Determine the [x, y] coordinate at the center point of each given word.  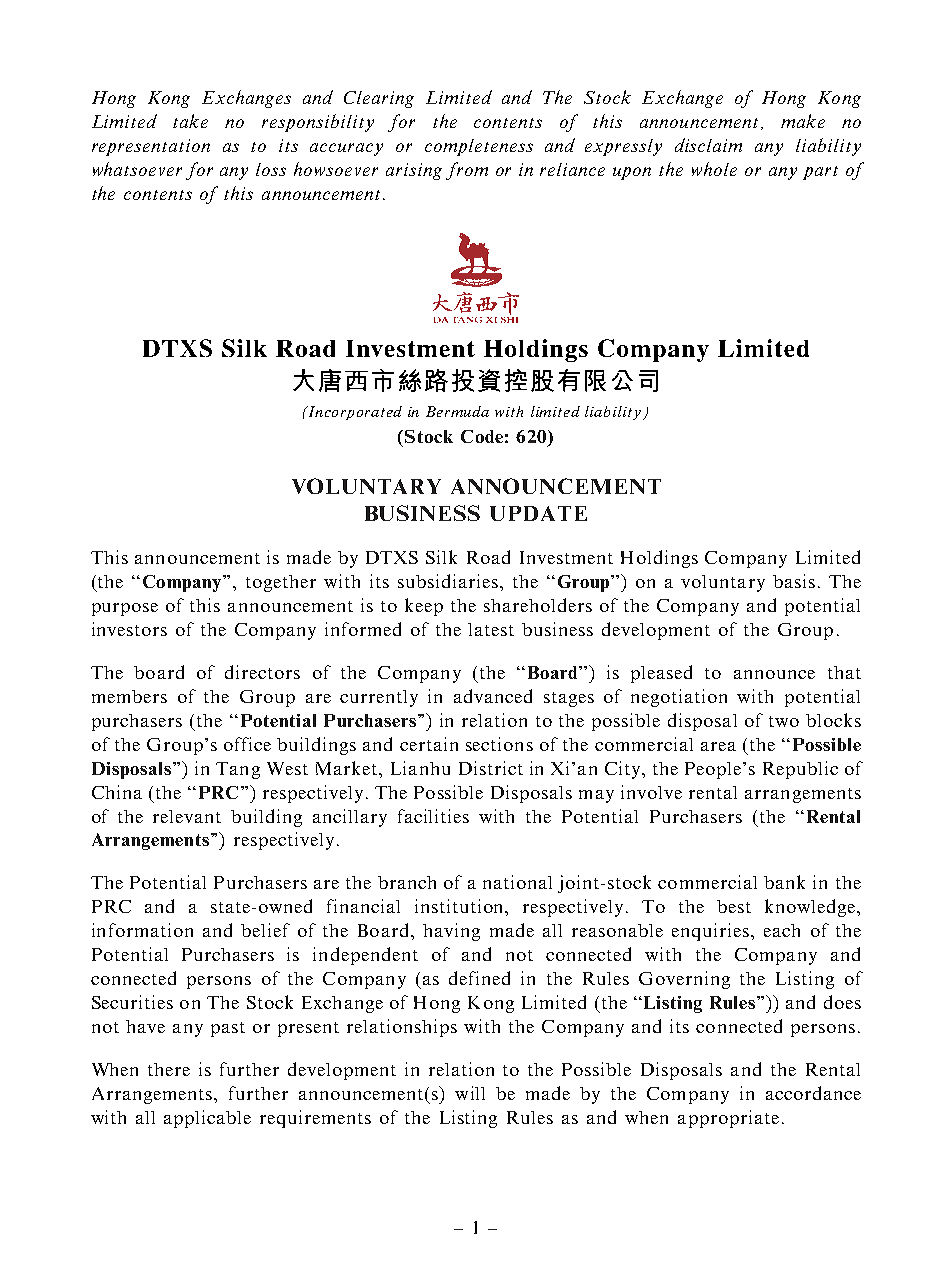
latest [491, 629]
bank [784, 882]
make [803, 121]
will [470, 1093]
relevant [187, 816]
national [517, 882]
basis [794, 581]
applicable [207, 1119]
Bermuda [457, 411]
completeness [479, 147]
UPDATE [538, 513]
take [190, 121]
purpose [125, 609]
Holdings [659, 559]
